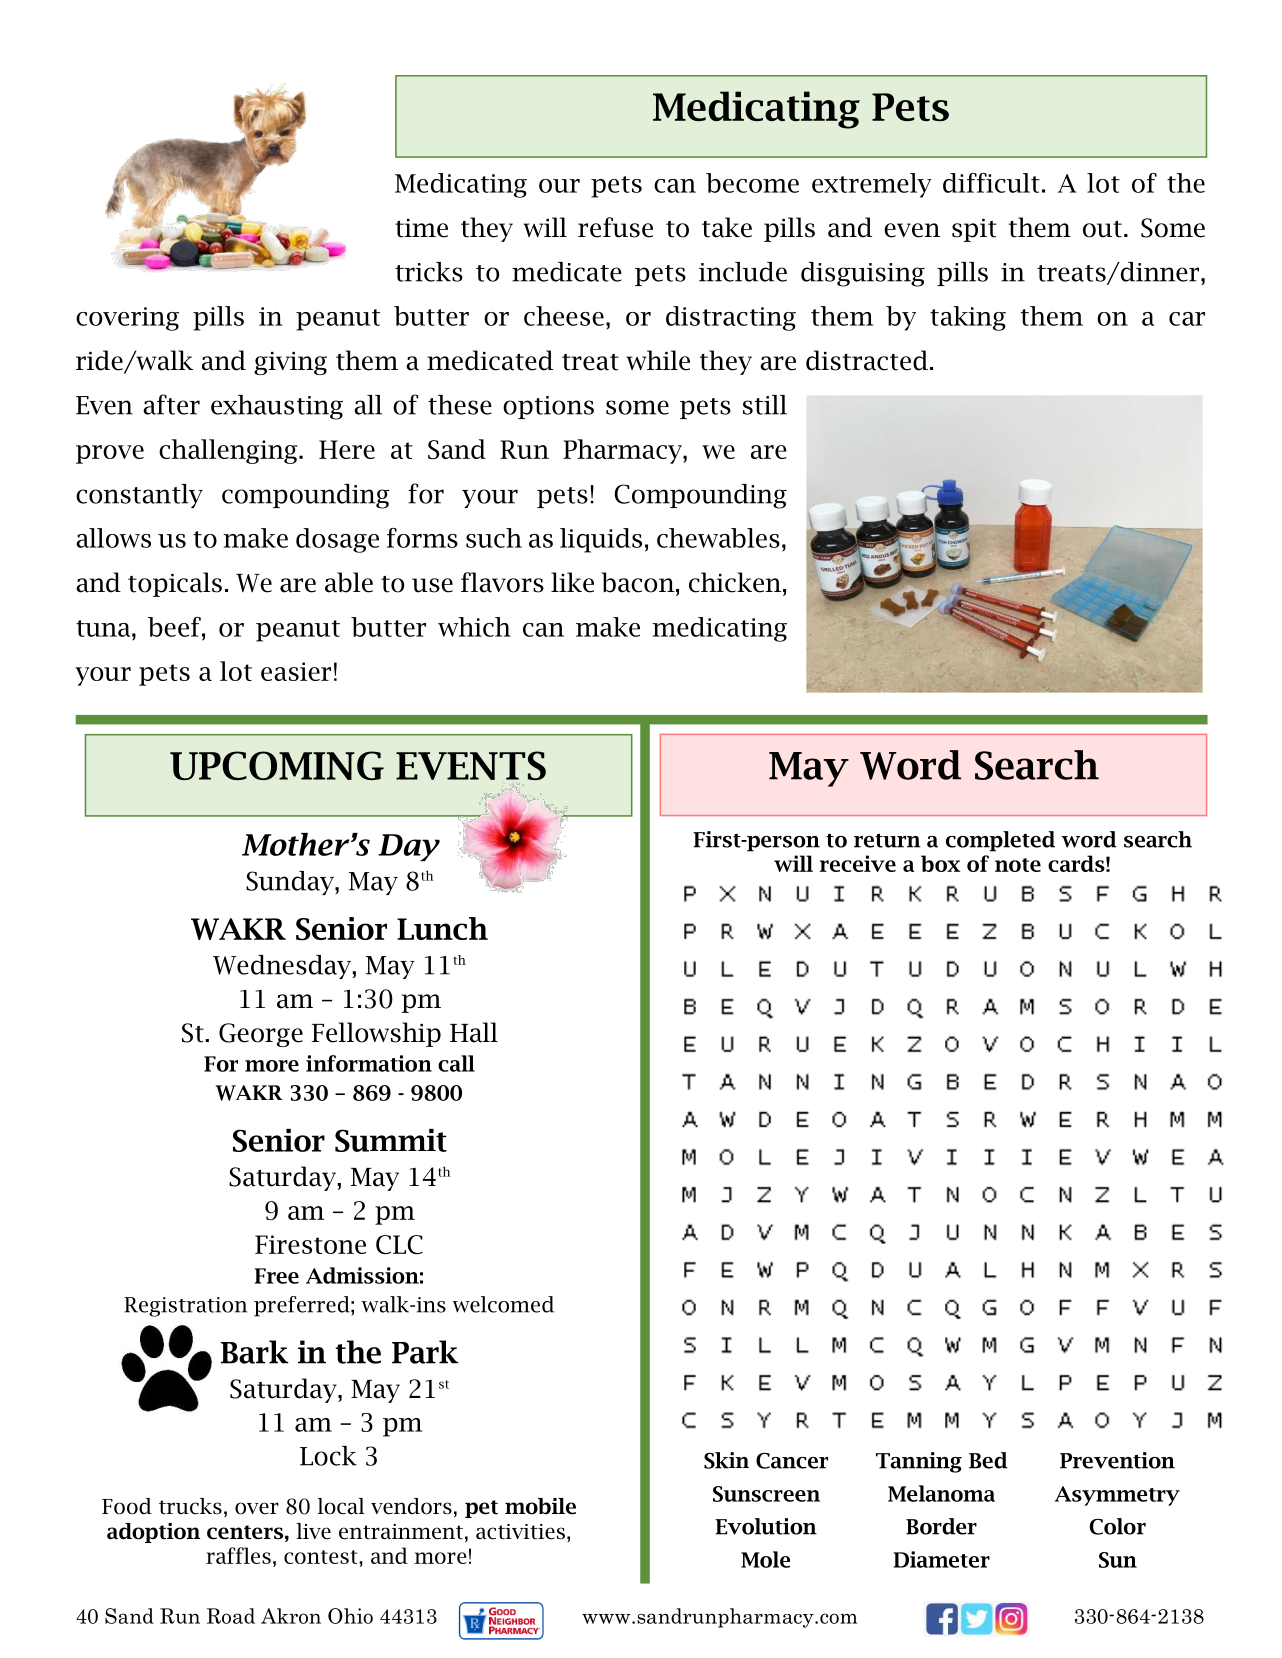 Image resolution: width=1282 pixels, height=1658 pixels. I want to click on time, so click(421, 228).
